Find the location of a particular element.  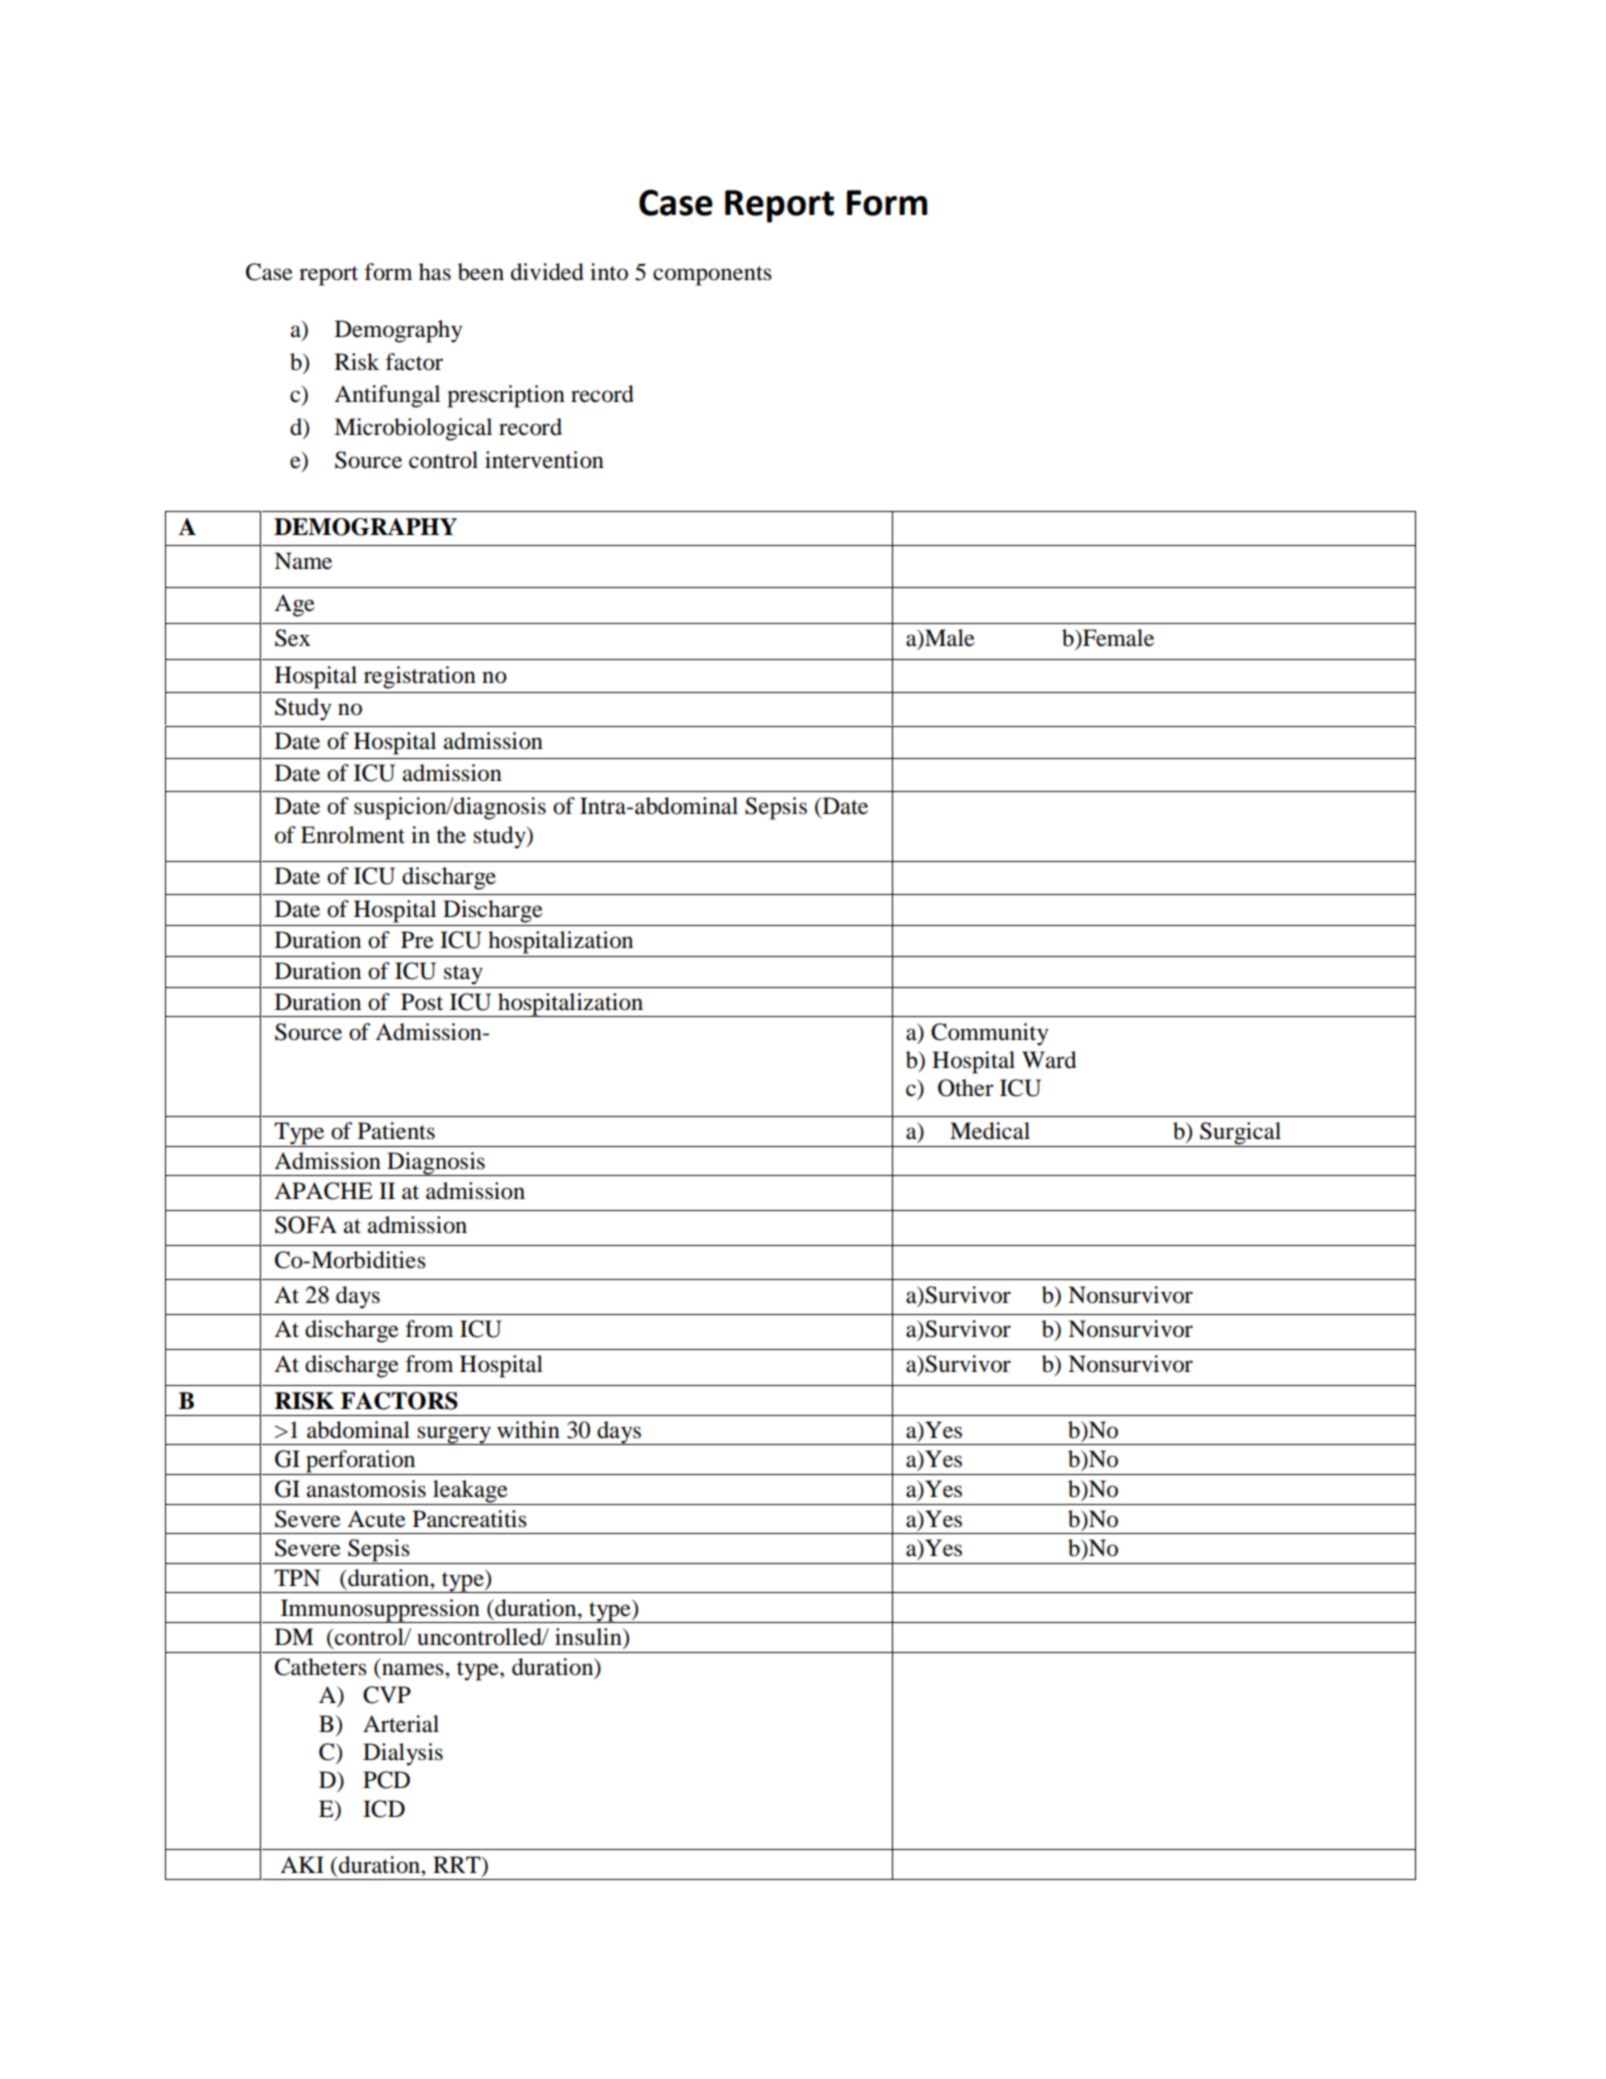

surgery is located at coordinates (454, 1435).
